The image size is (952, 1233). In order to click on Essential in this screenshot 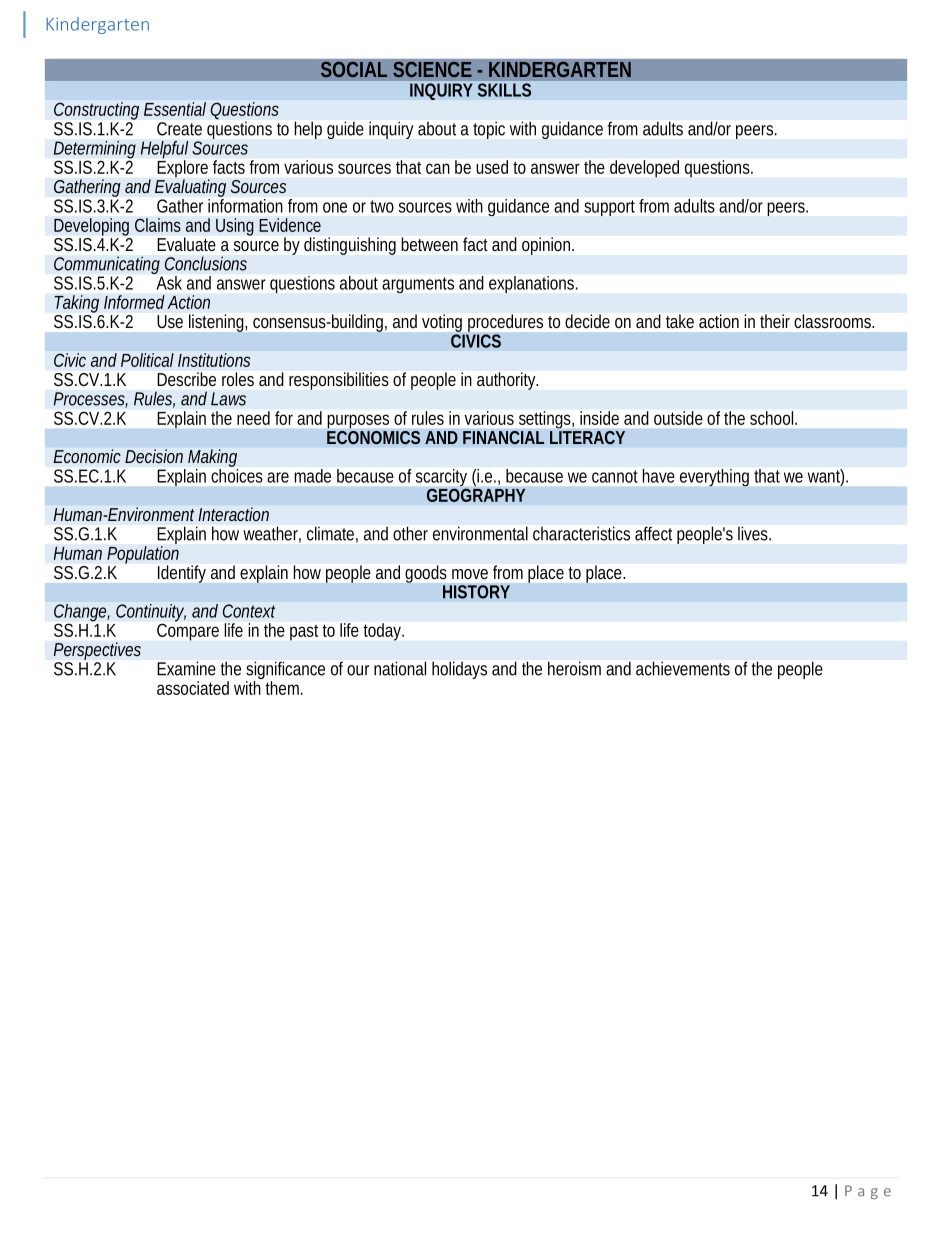, I will do `click(175, 109)`.
